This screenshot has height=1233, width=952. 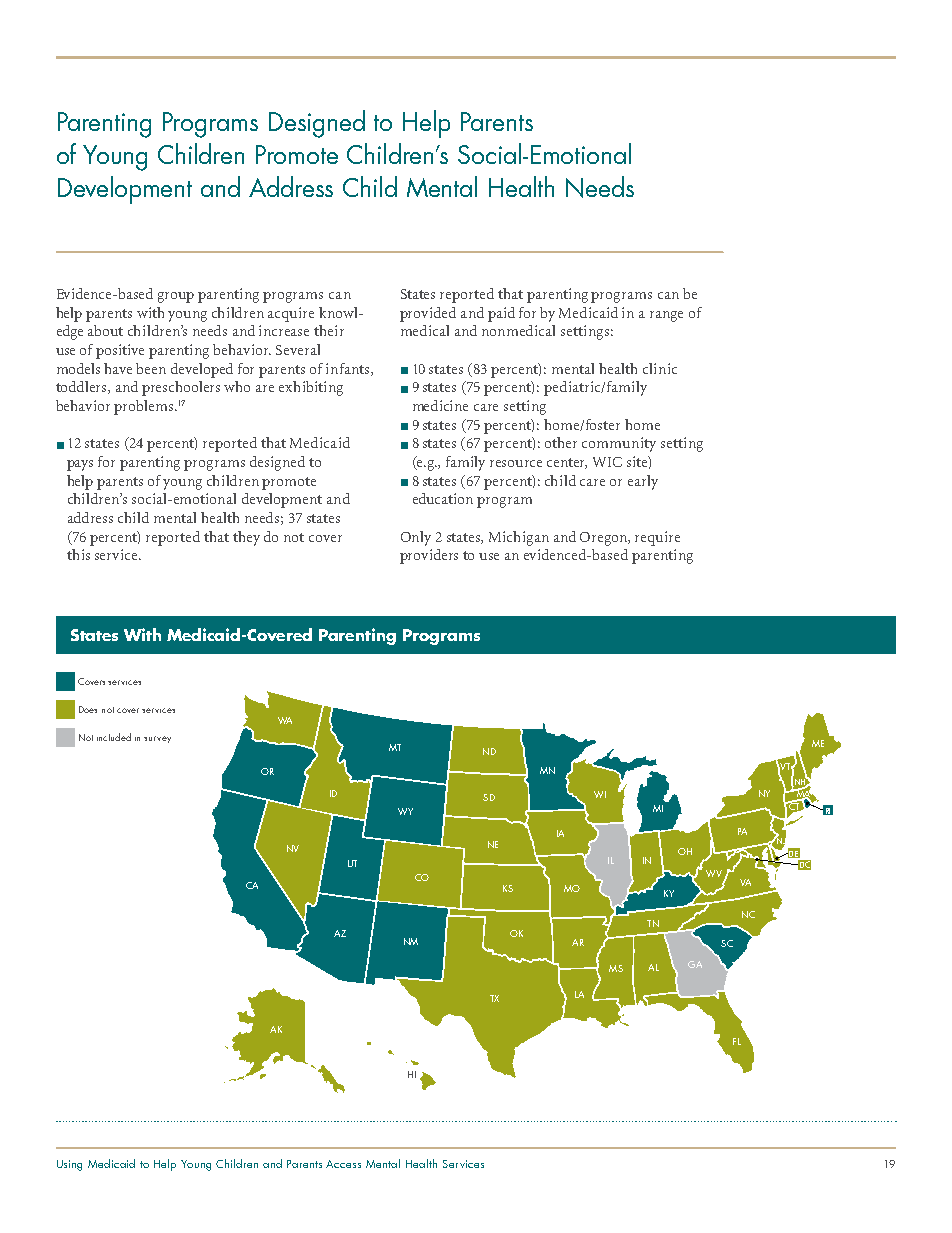 I want to click on providers, so click(x=429, y=556).
